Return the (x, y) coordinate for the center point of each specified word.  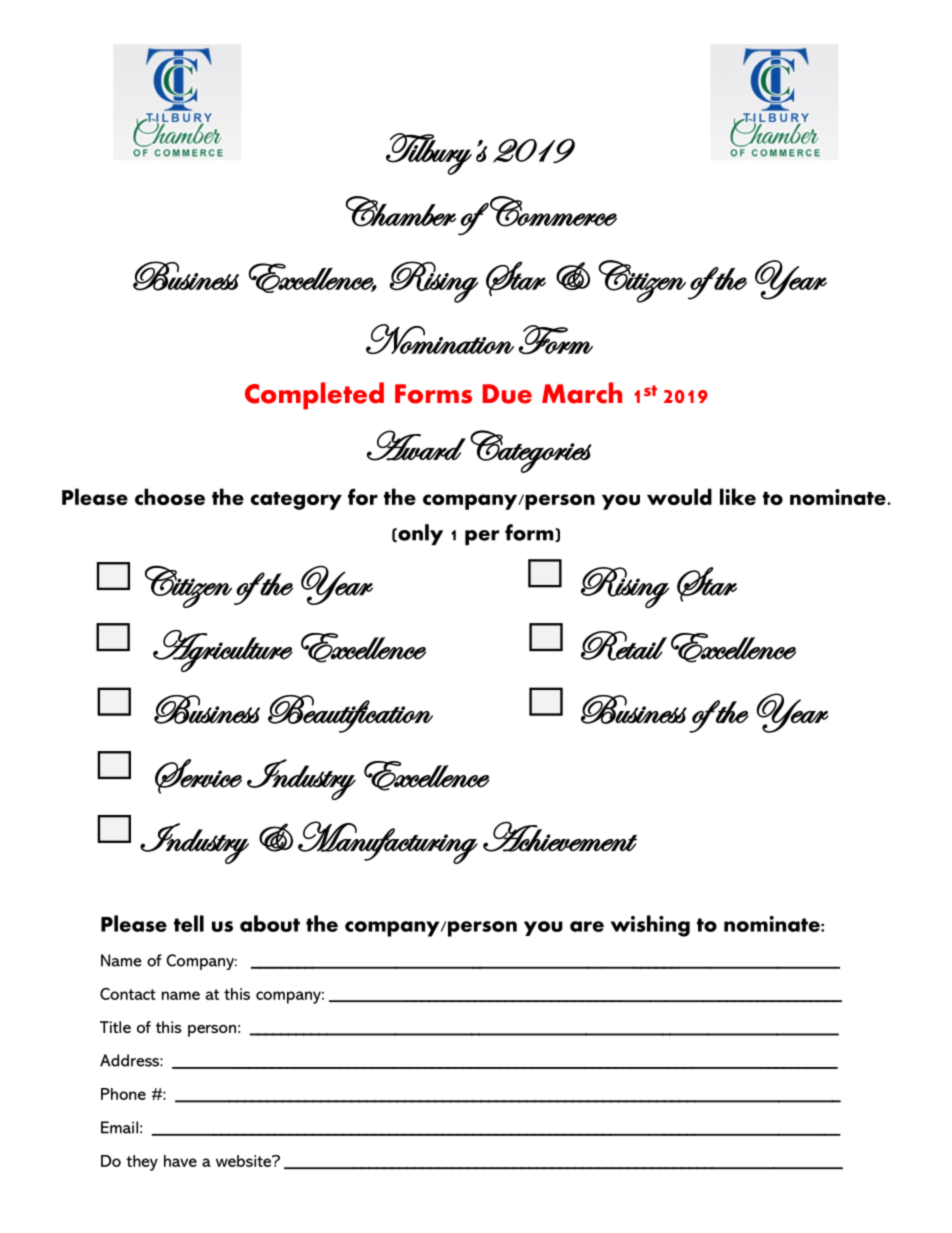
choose (170, 496)
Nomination (440, 339)
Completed (314, 396)
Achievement (560, 836)
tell (189, 923)
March (582, 393)
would (679, 496)
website (245, 1161)
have (180, 1161)
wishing (650, 926)
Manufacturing (388, 842)
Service (198, 776)
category (296, 501)
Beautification (350, 714)
